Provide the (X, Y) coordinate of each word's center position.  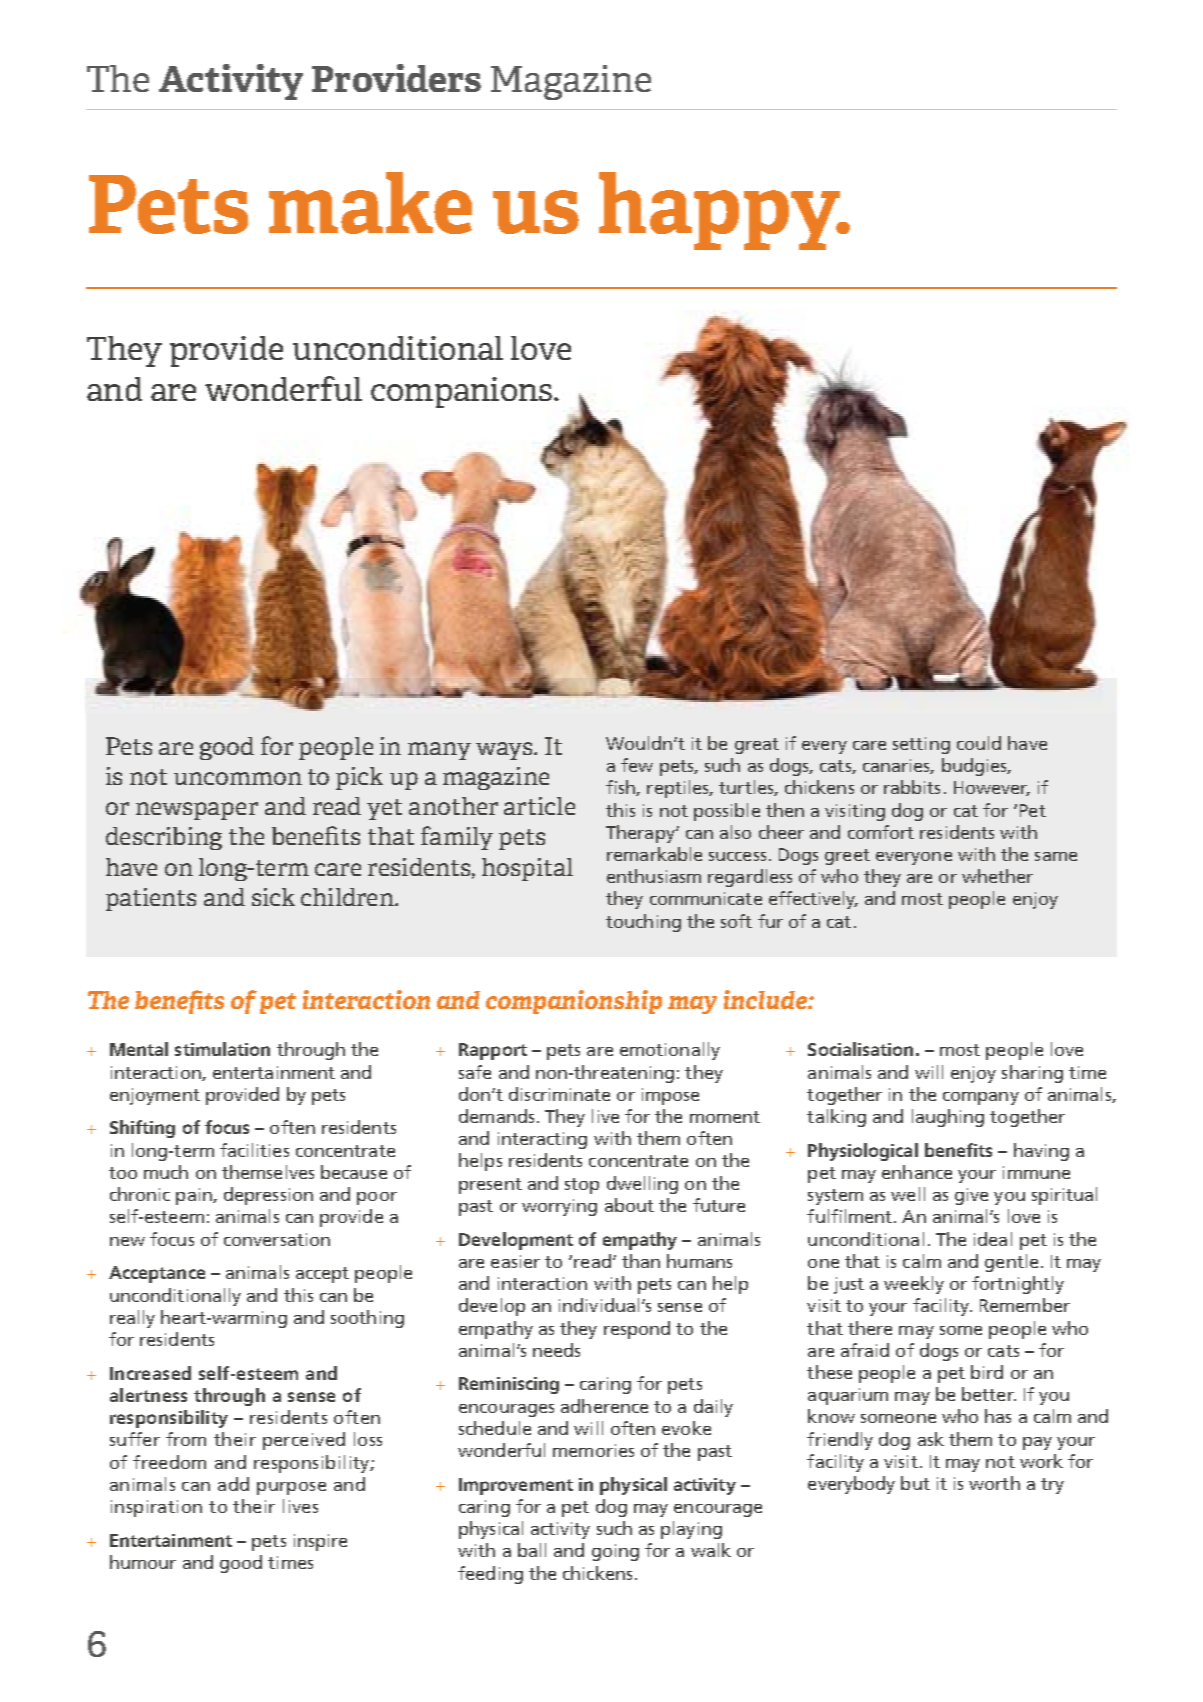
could (979, 743)
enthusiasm (654, 876)
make (370, 203)
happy (720, 211)
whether (997, 876)
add (233, 1484)
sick (273, 897)
